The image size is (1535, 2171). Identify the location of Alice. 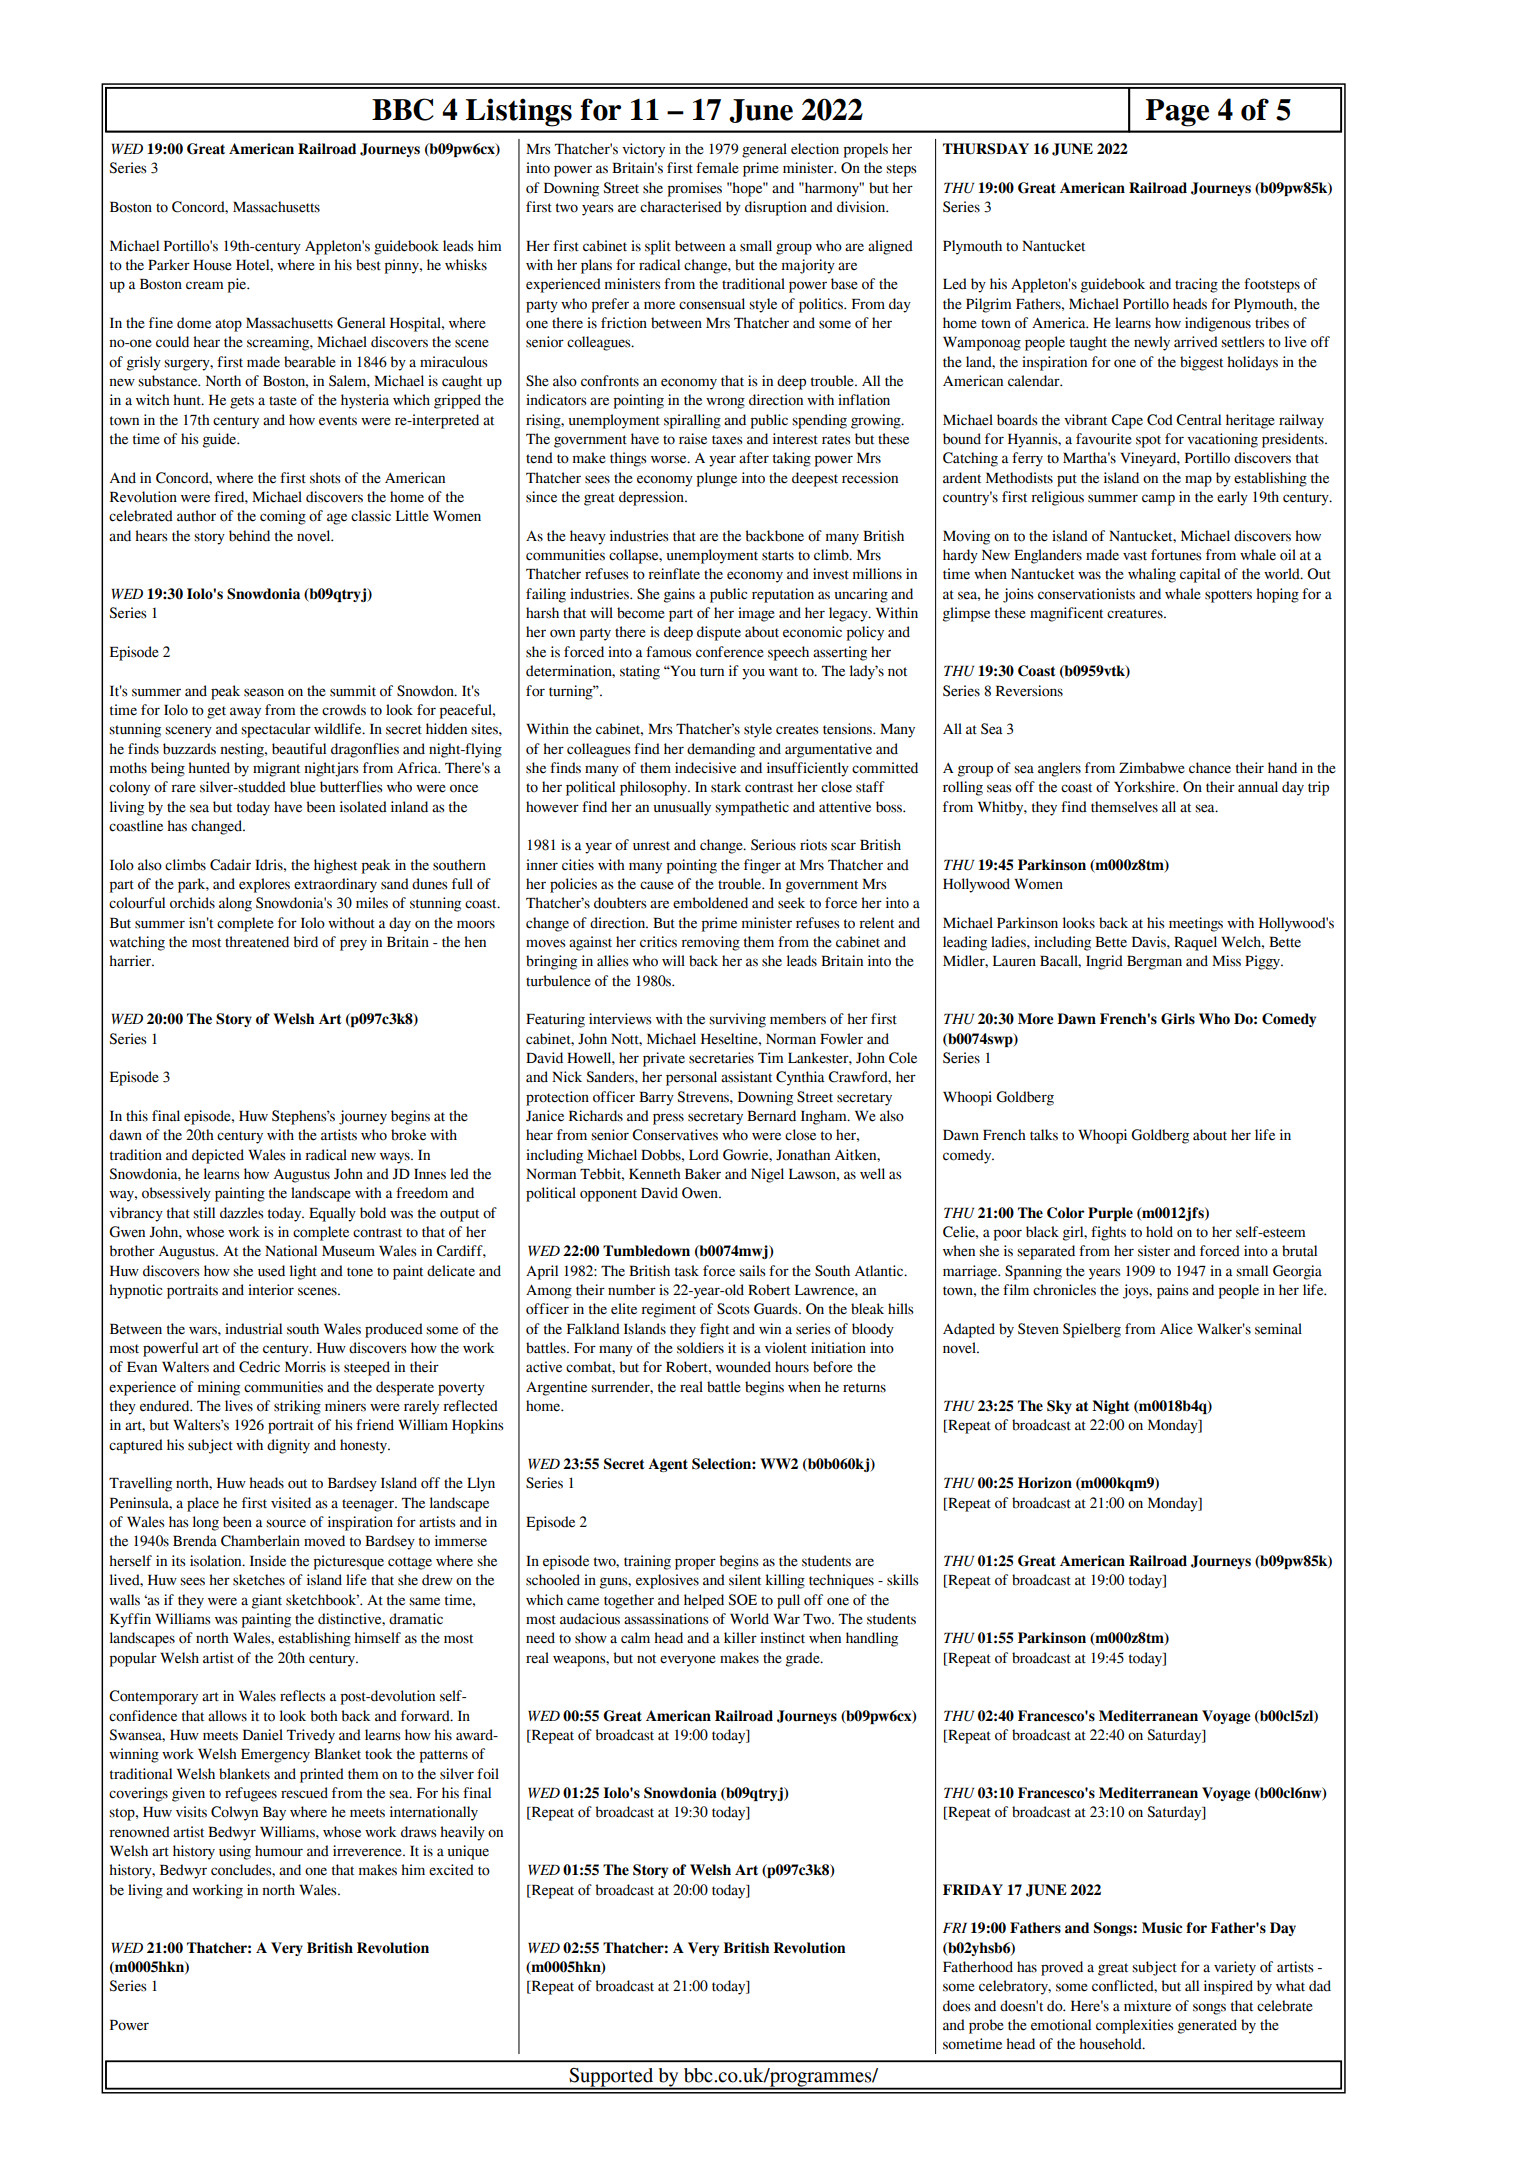
(1176, 1329).
